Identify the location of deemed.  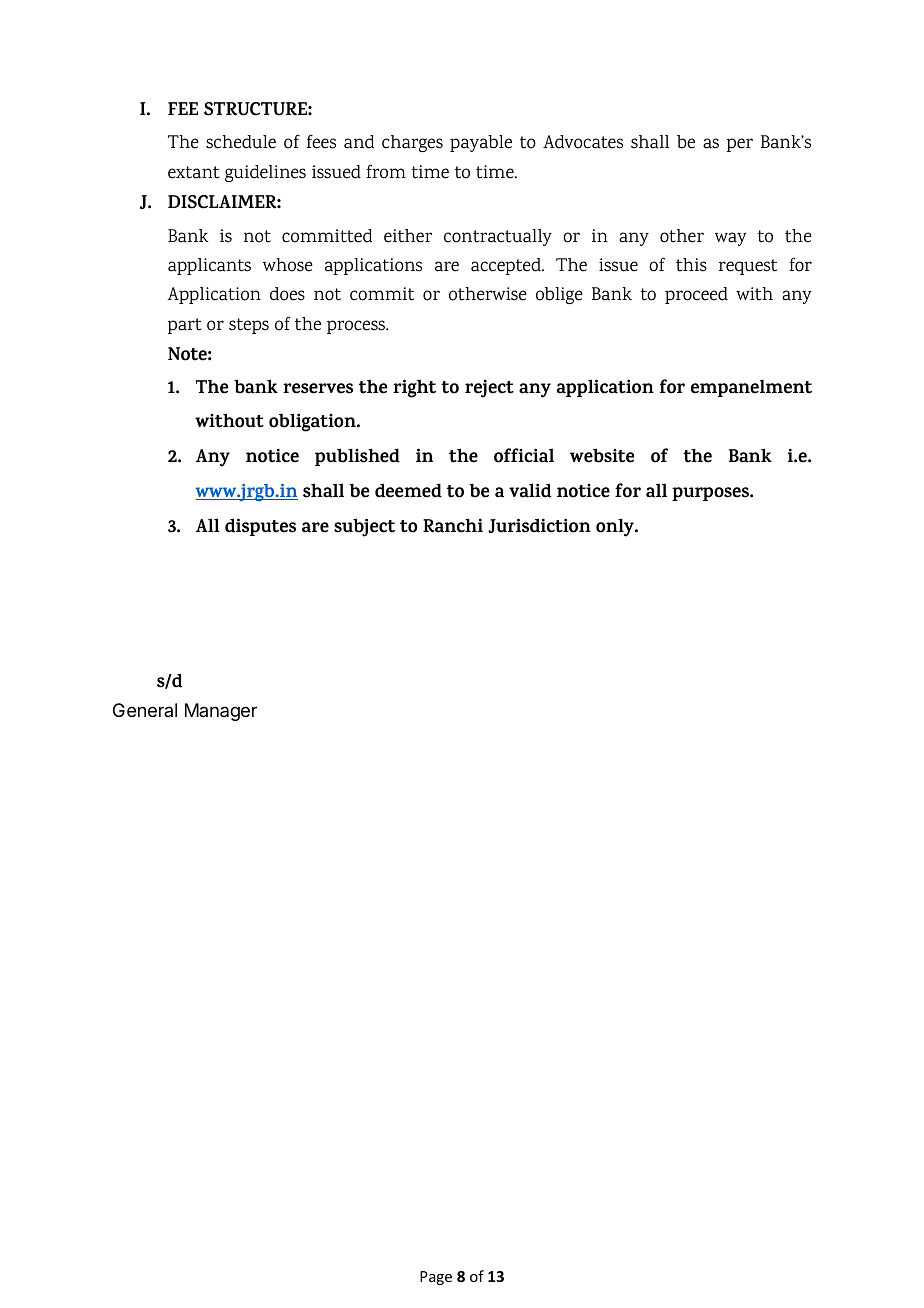
(408, 490).
